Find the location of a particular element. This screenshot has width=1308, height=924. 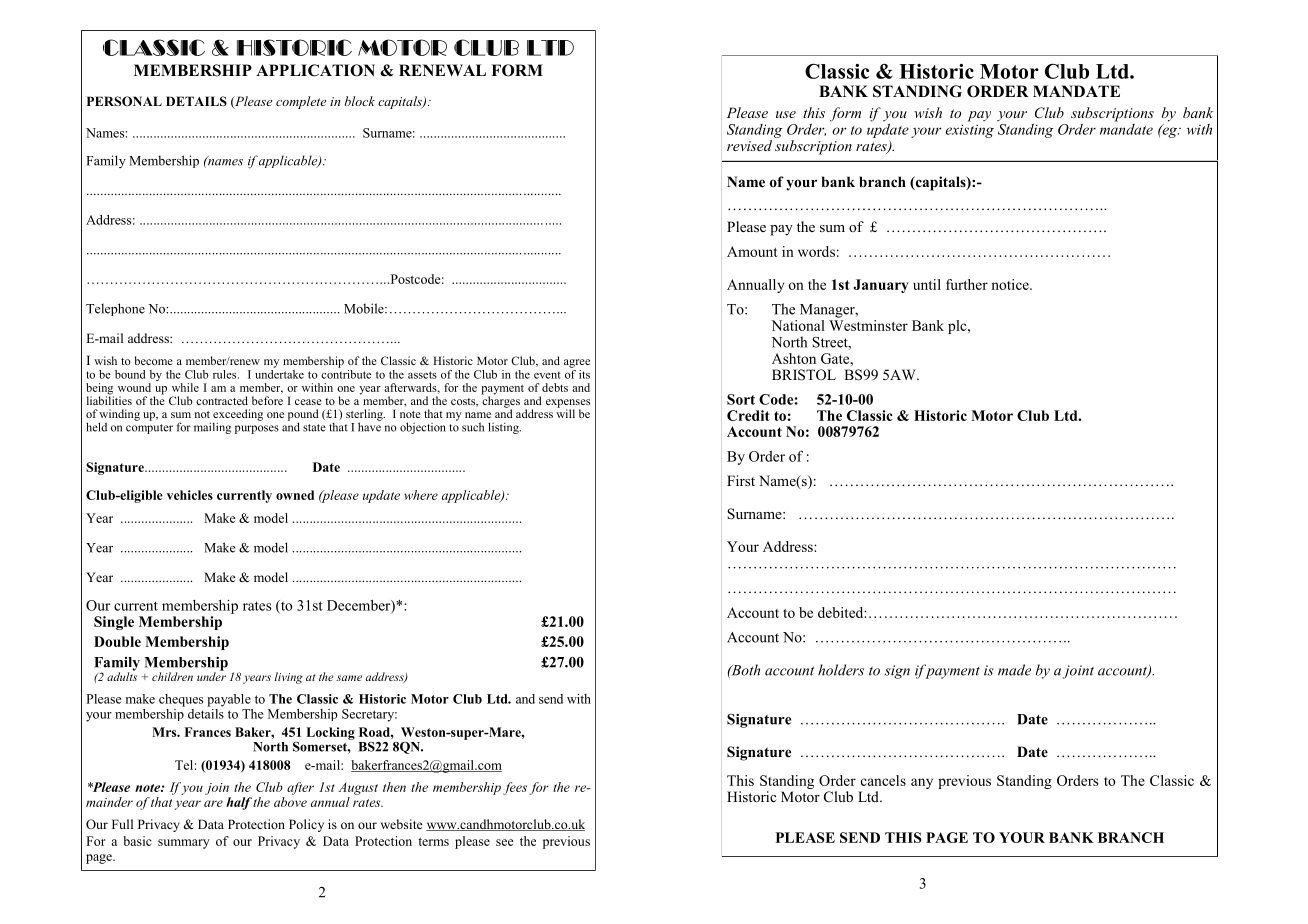

see is located at coordinates (505, 842).
